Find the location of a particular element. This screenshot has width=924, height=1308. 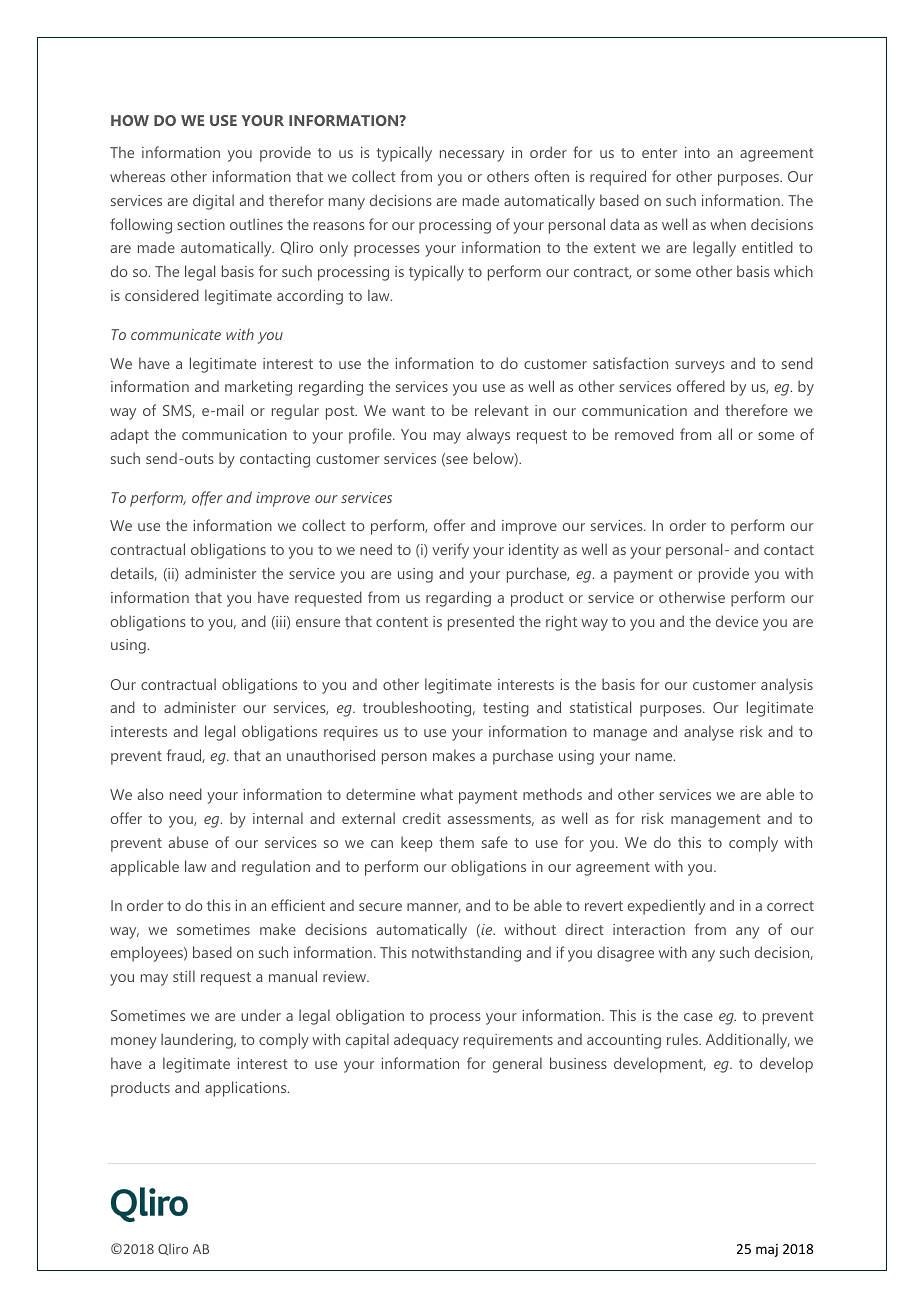

adapt is located at coordinates (130, 436).
